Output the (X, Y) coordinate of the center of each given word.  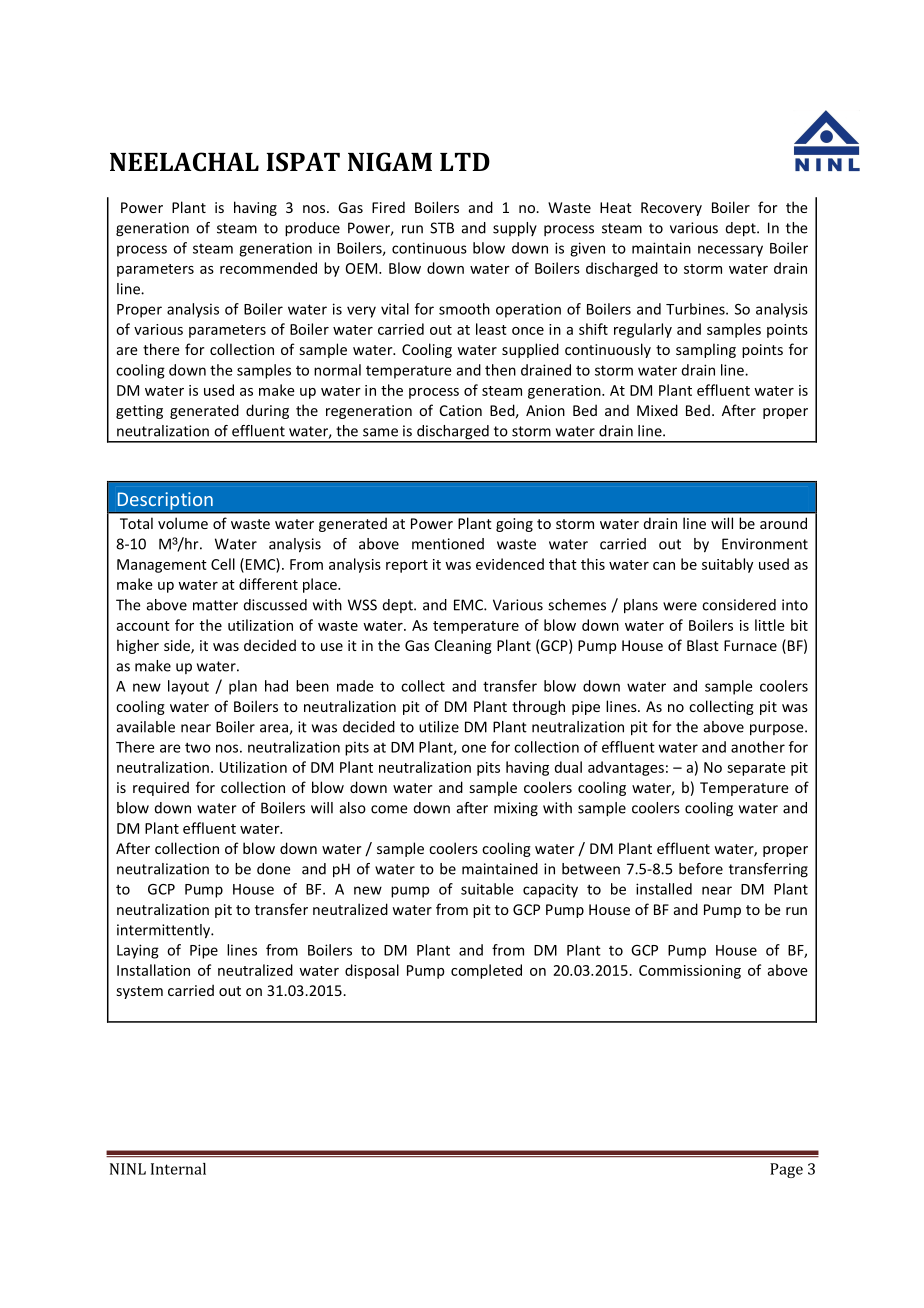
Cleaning (463, 646)
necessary (730, 251)
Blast (703, 645)
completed (486, 971)
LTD (465, 162)
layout (188, 687)
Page (786, 1170)
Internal (178, 1169)
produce (312, 229)
